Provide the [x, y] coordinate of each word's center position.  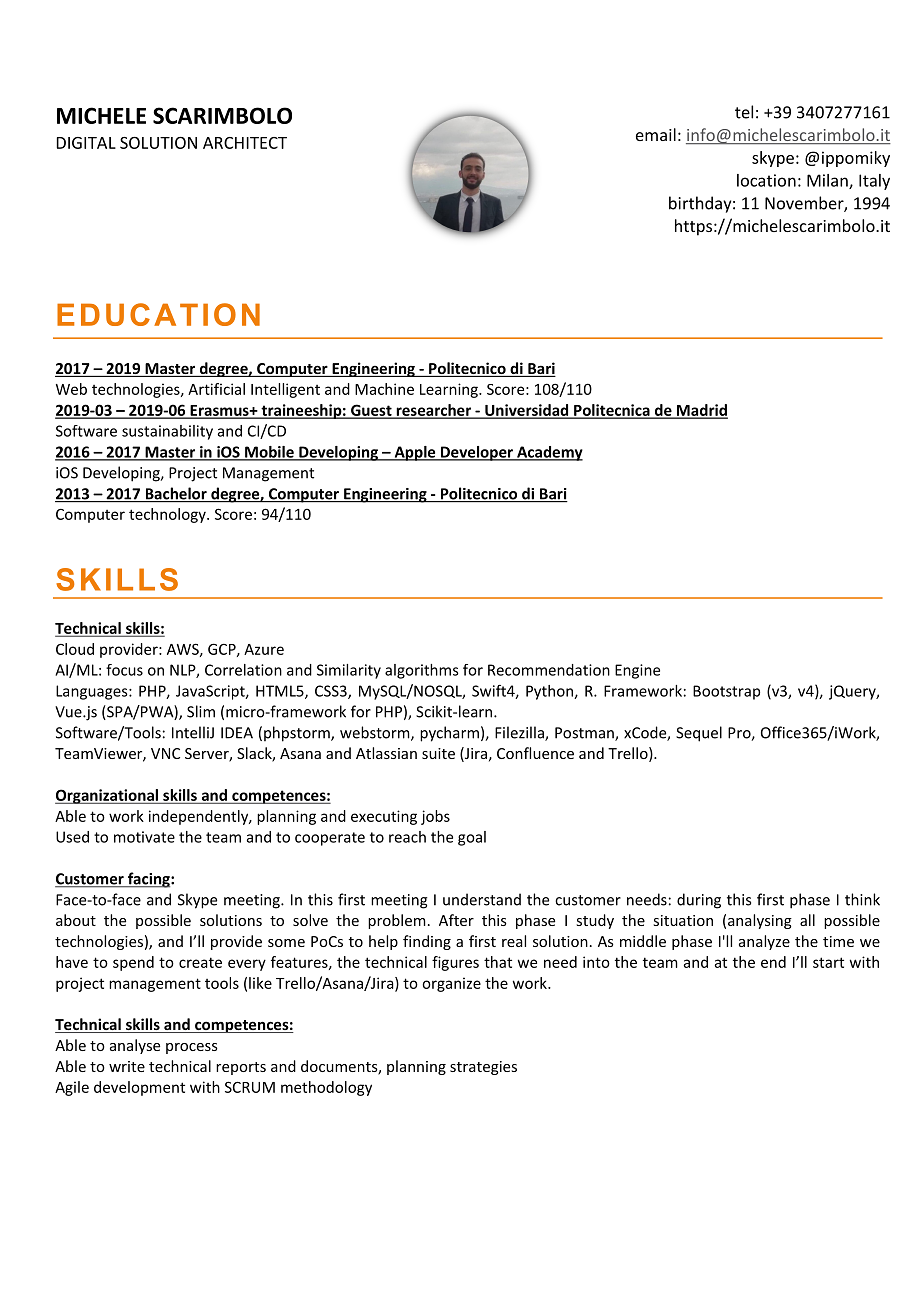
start [828, 962]
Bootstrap [726, 692]
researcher [433, 411]
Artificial [216, 389]
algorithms [422, 671]
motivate [144, 837]
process [192, 1048]
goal [472, 838]
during [699, 901]
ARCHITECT [245, 143]
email [656, 134]
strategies [483, 1068]
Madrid [701, 411]
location [766, 180]
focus [124, 670]
